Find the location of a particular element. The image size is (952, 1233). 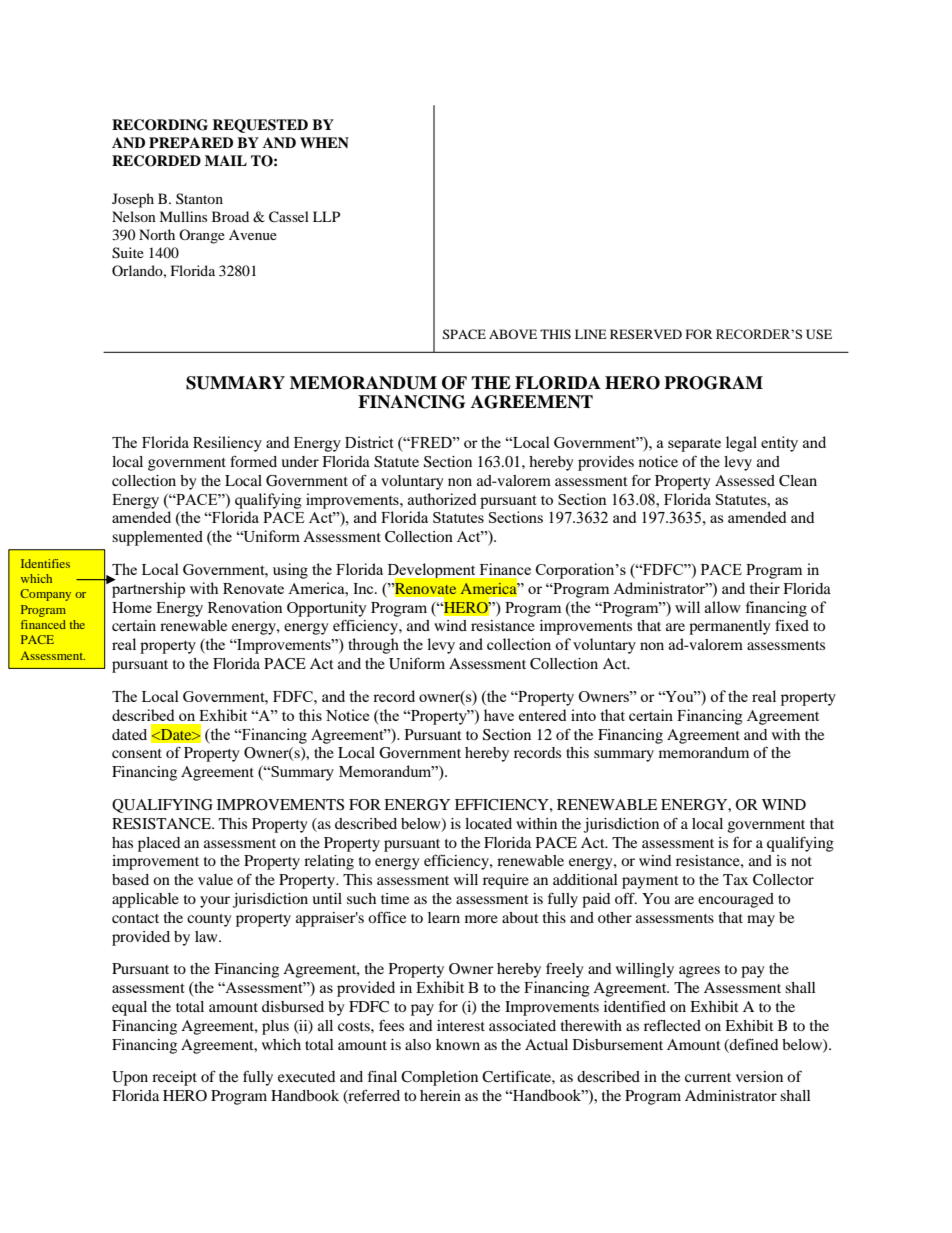

PREPARED is located at coordinates (191, 142).
